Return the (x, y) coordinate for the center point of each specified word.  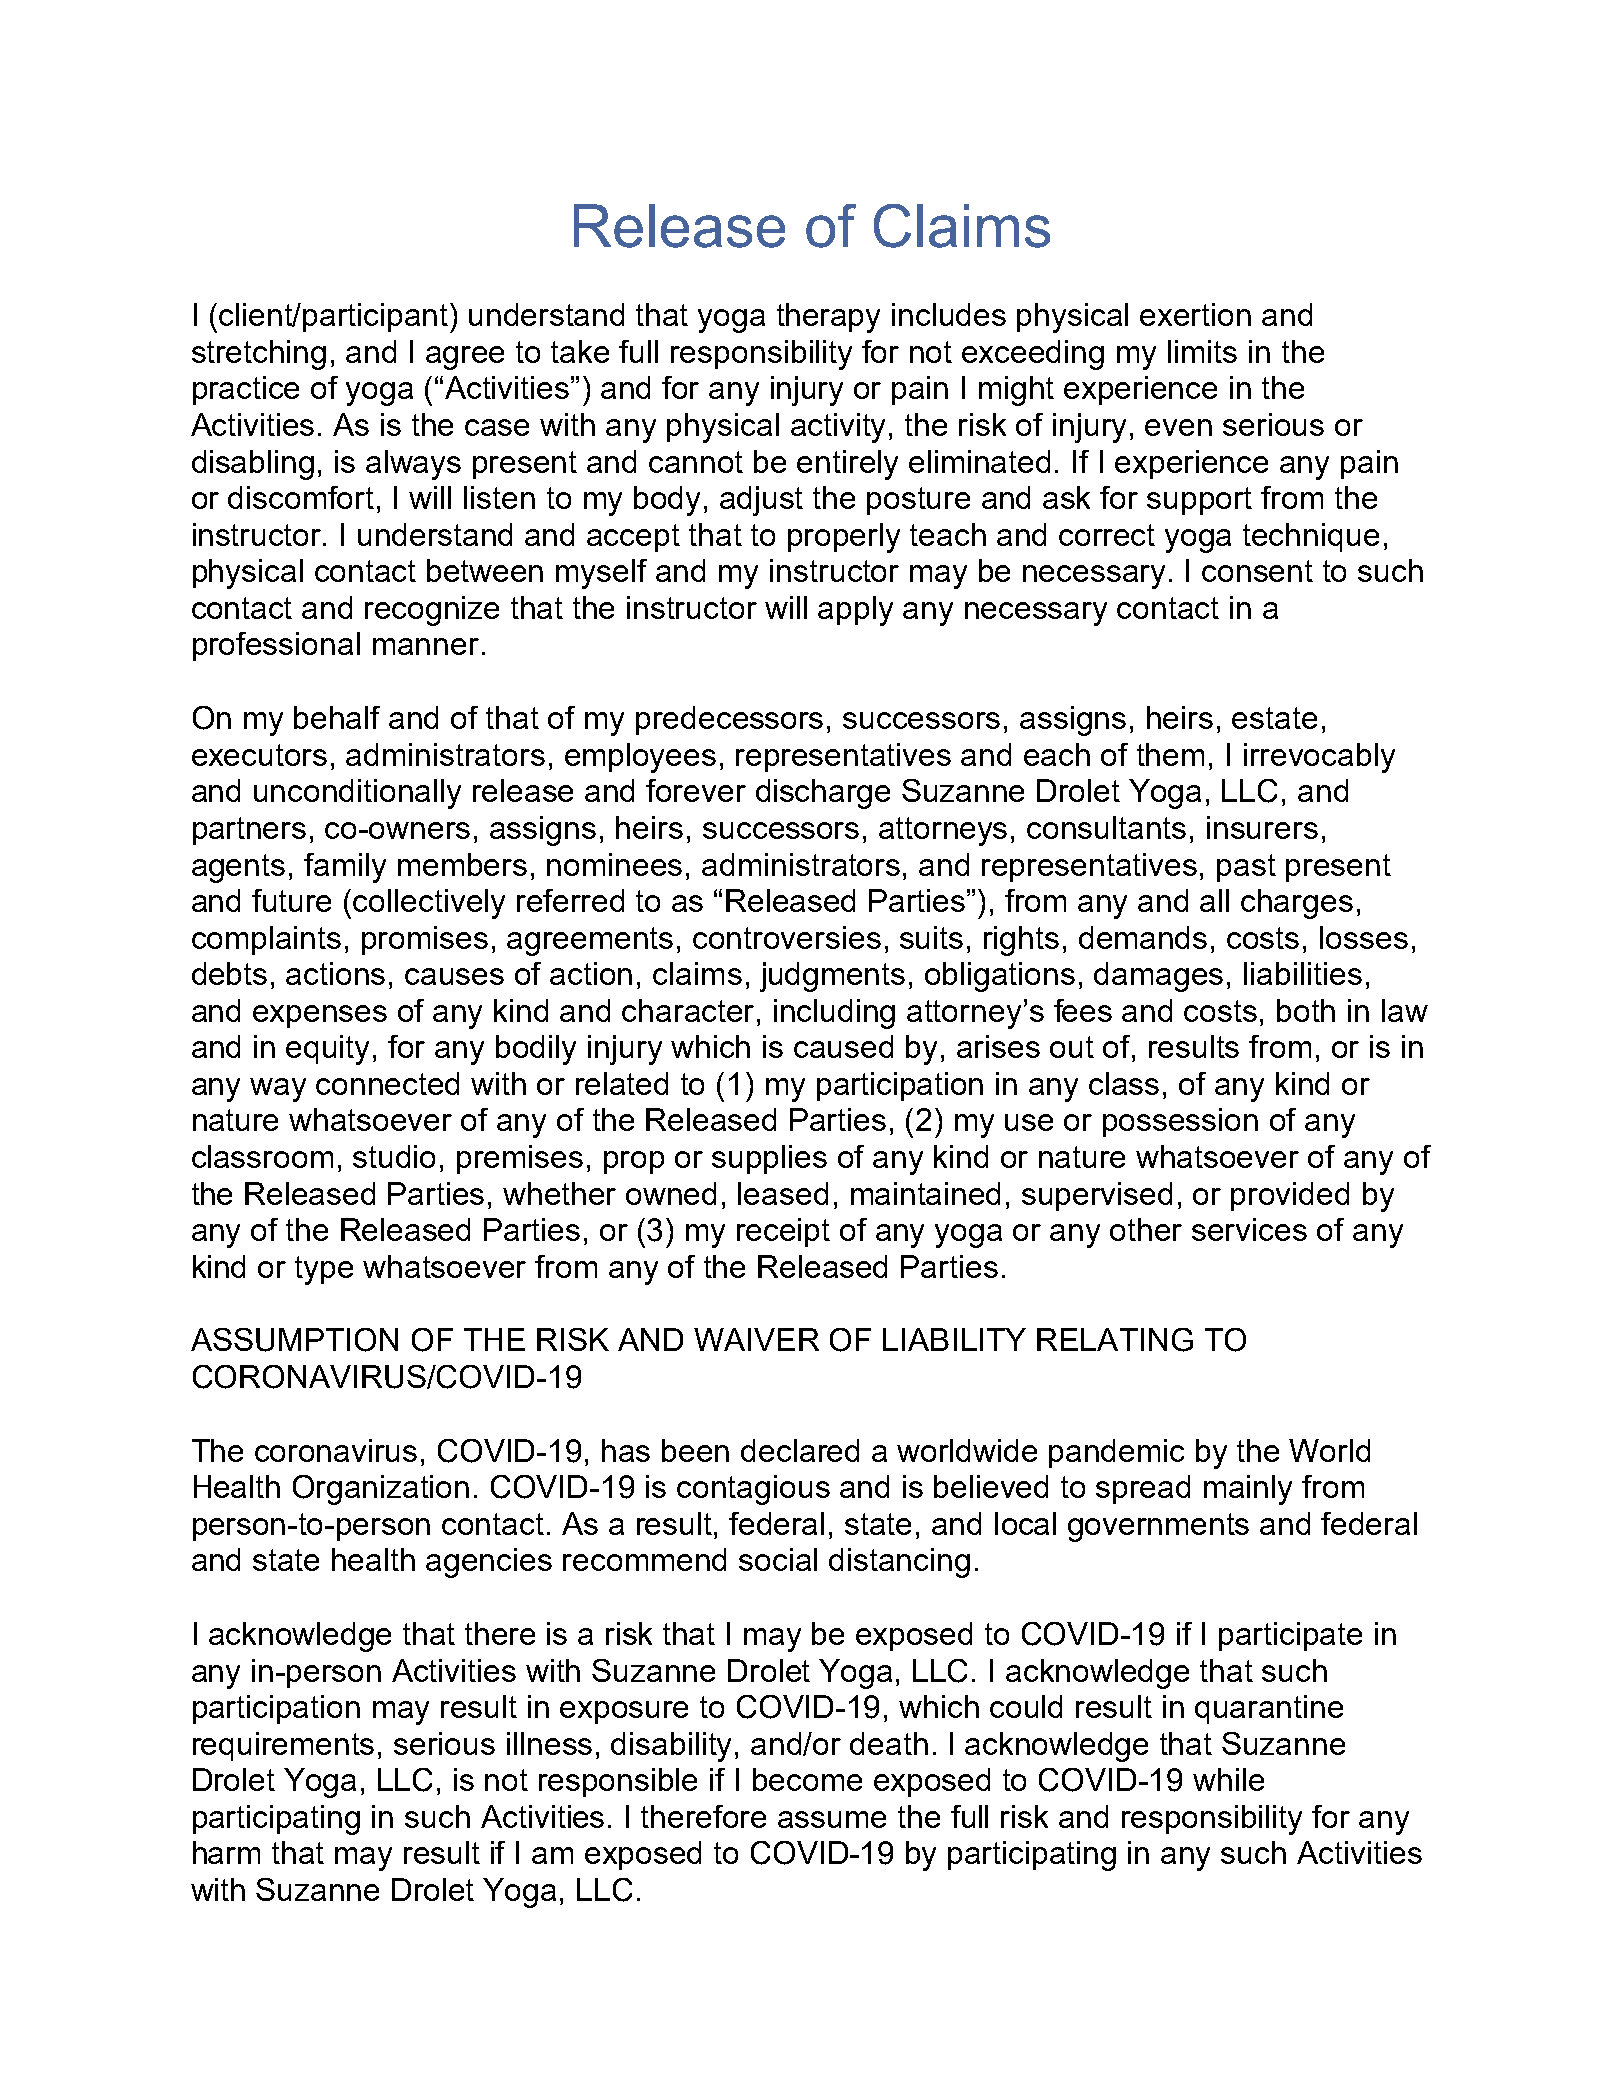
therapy (828, 318)
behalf (337, 717)
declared (800, 1450)
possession (1180, 1122)
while (1228, 1779)
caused (843, 1046)
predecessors (729, 720)
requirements (283, 1746)
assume (832, 1819)
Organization (381, 1490)
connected (387, 1083)
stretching (259, 355)
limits (1202, 351)
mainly (1248, 1490)
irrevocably (1319, 758)
